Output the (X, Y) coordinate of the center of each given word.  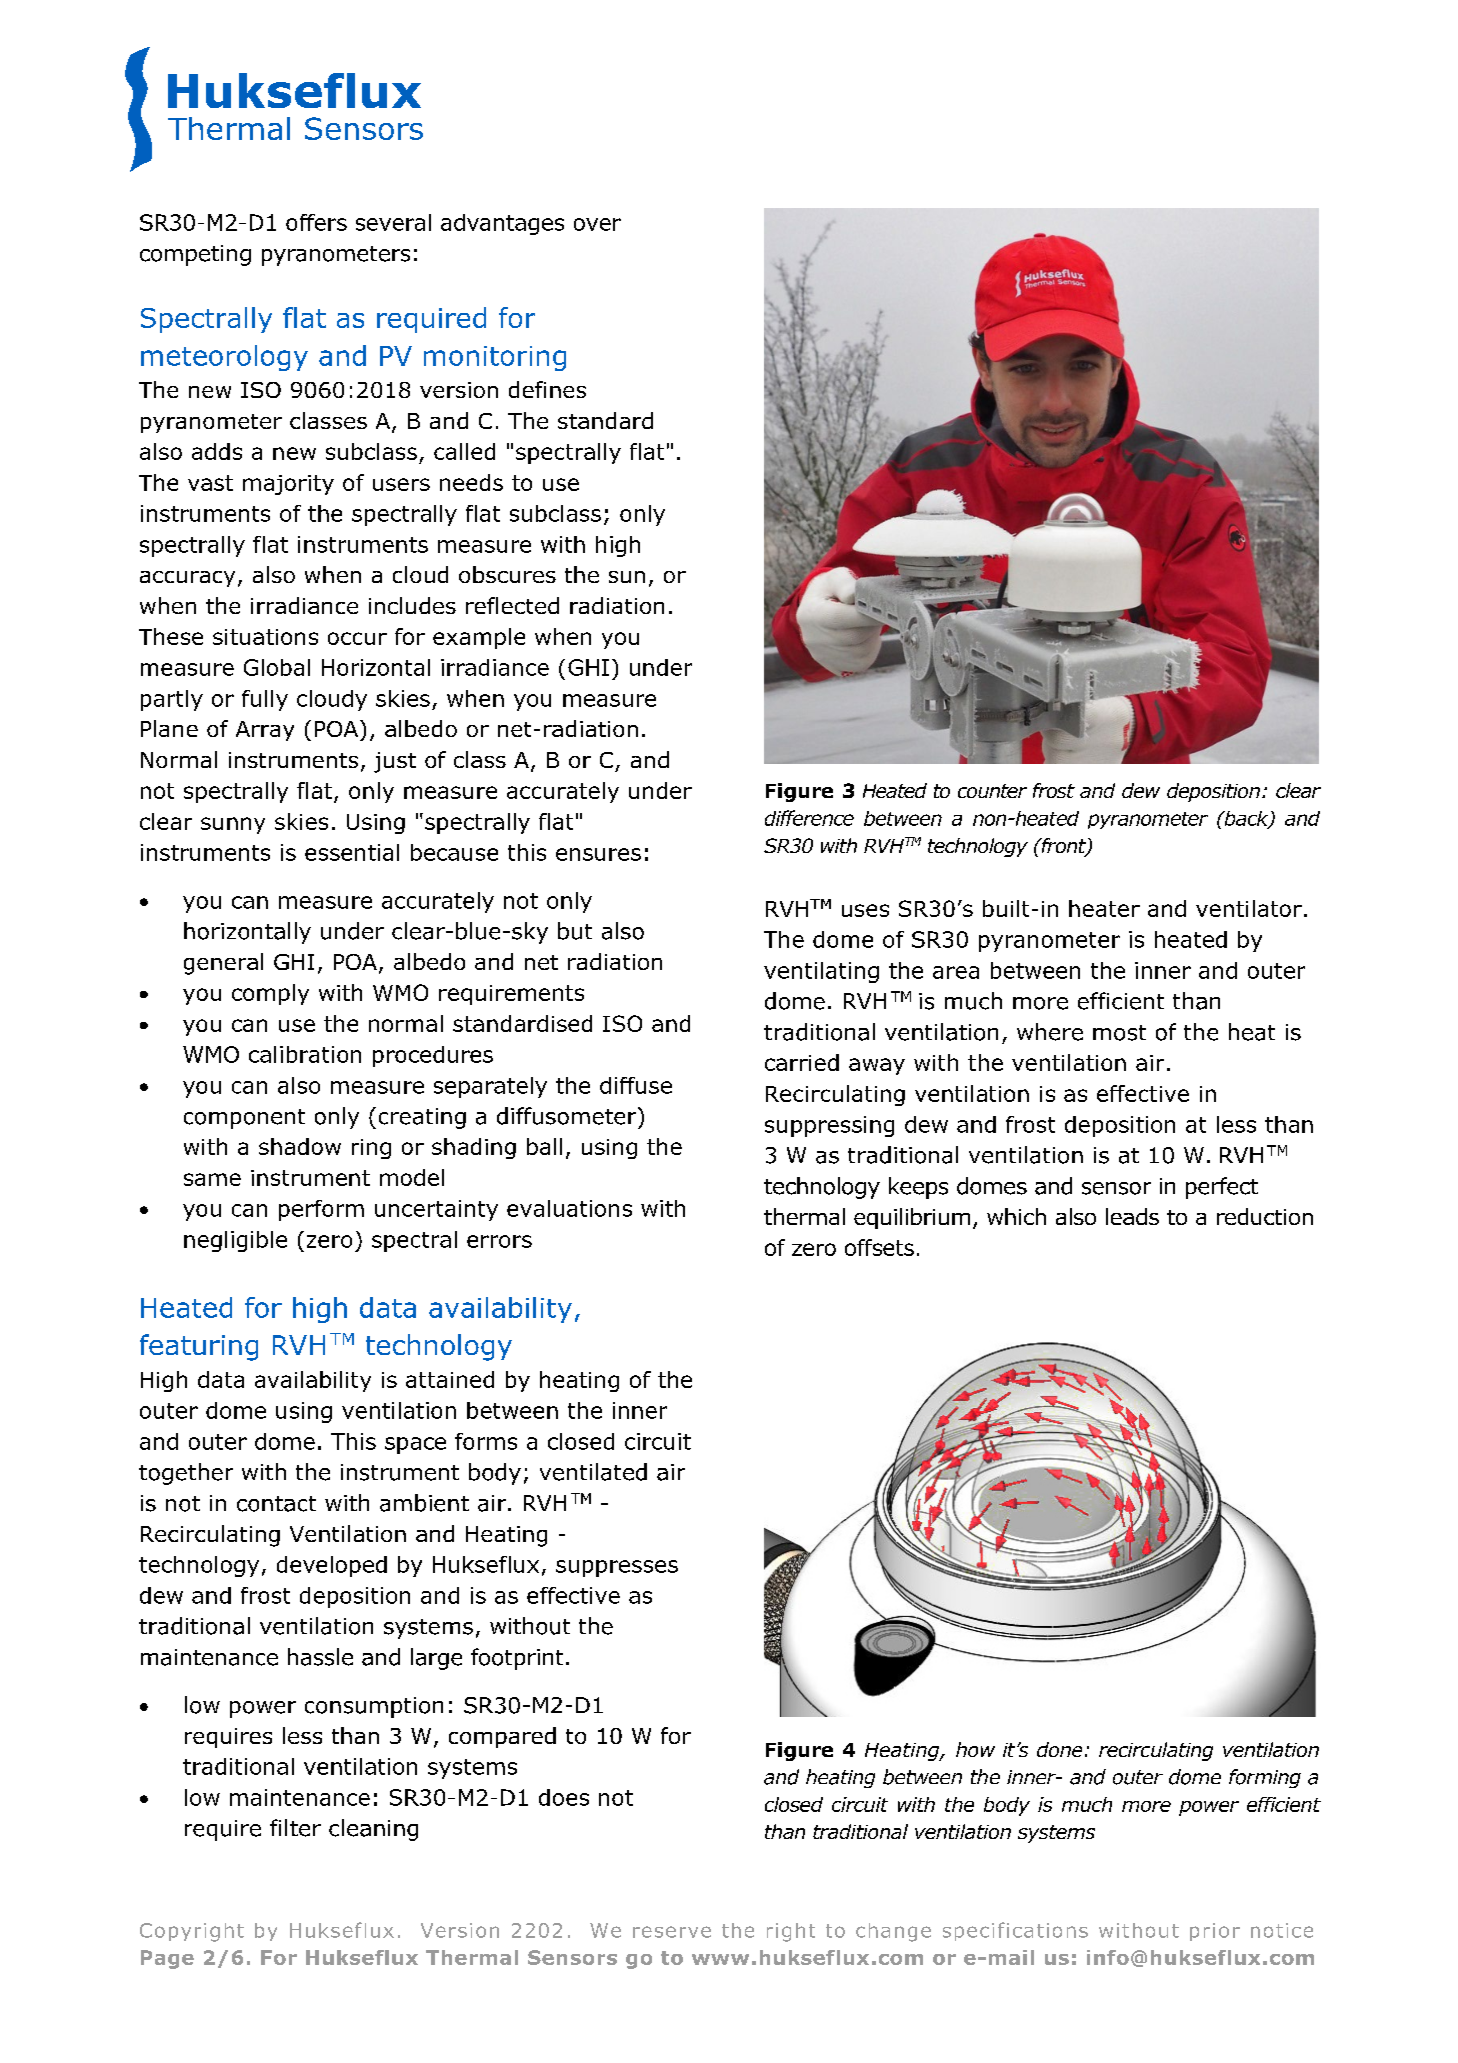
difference (809, 818)
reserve (672, 1932)
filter (295, 1828)
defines (547, 389)
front (1063, 847)
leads (1132, 1216)
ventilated (593, 1472)
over (597, 224)
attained (450, 1379)
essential (352, 852)
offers (316, 222)
